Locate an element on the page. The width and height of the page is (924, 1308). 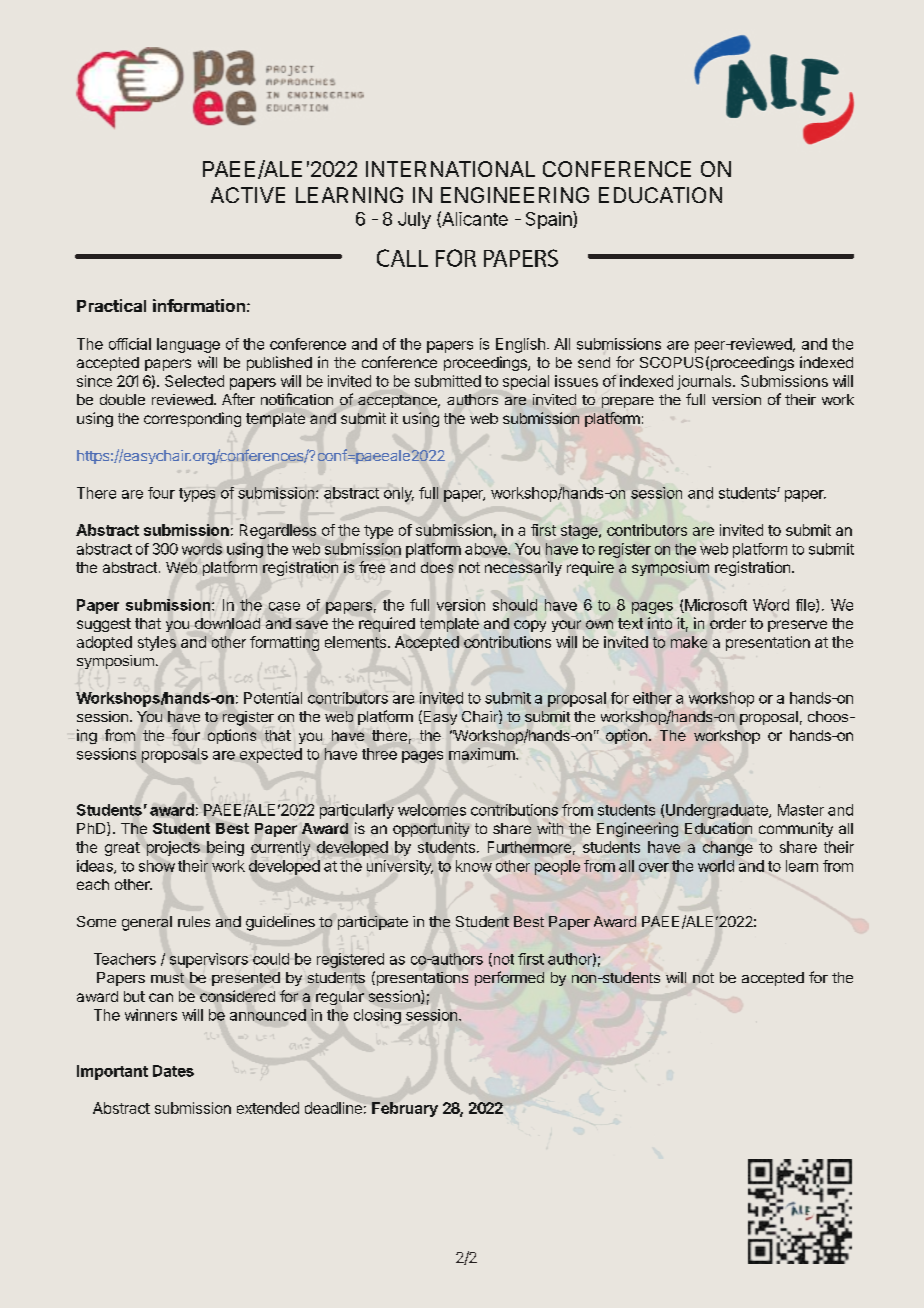
Dates is located at coordinates (173, 1071).
